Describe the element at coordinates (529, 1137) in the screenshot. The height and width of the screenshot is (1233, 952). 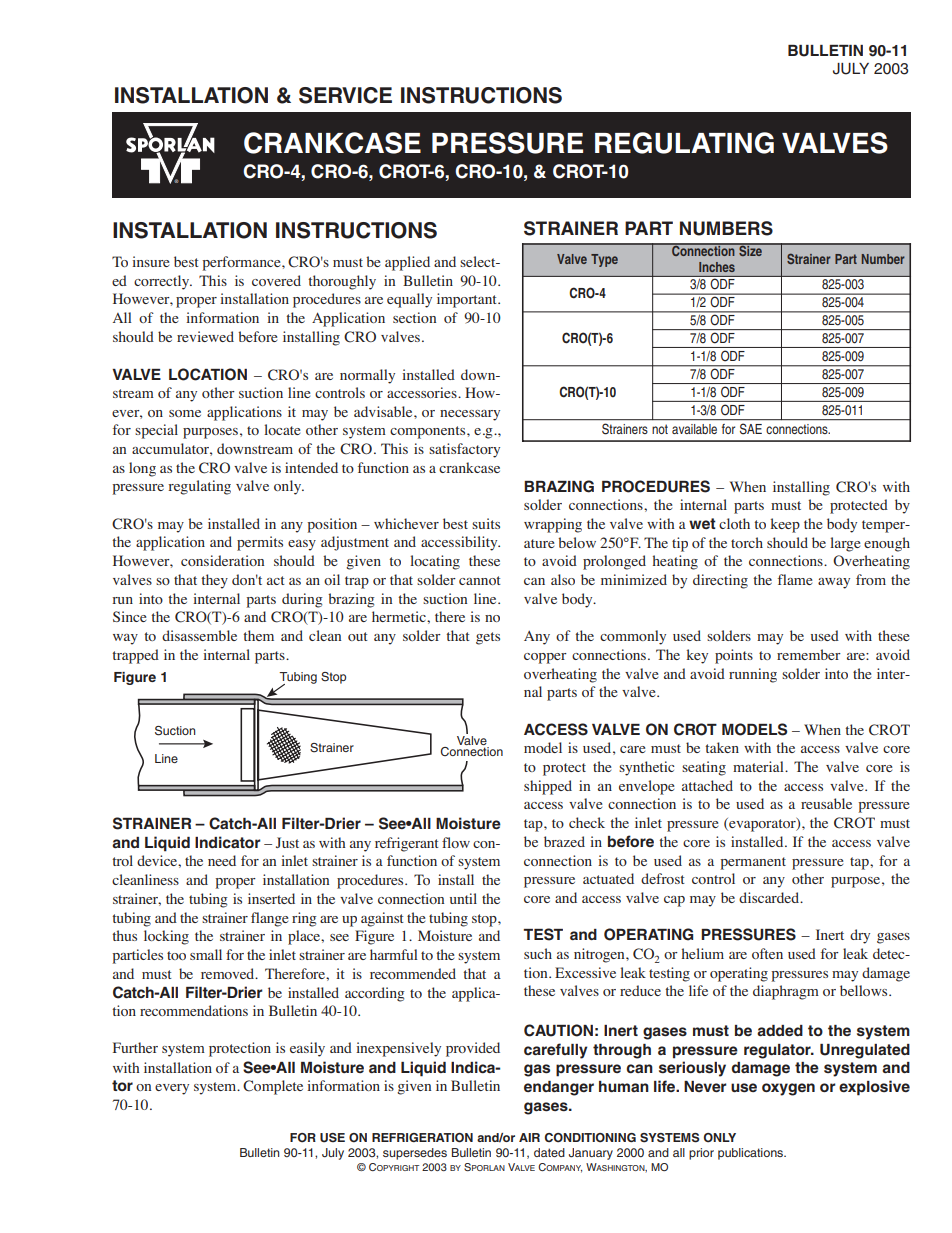
I see `AIR` at that location.
